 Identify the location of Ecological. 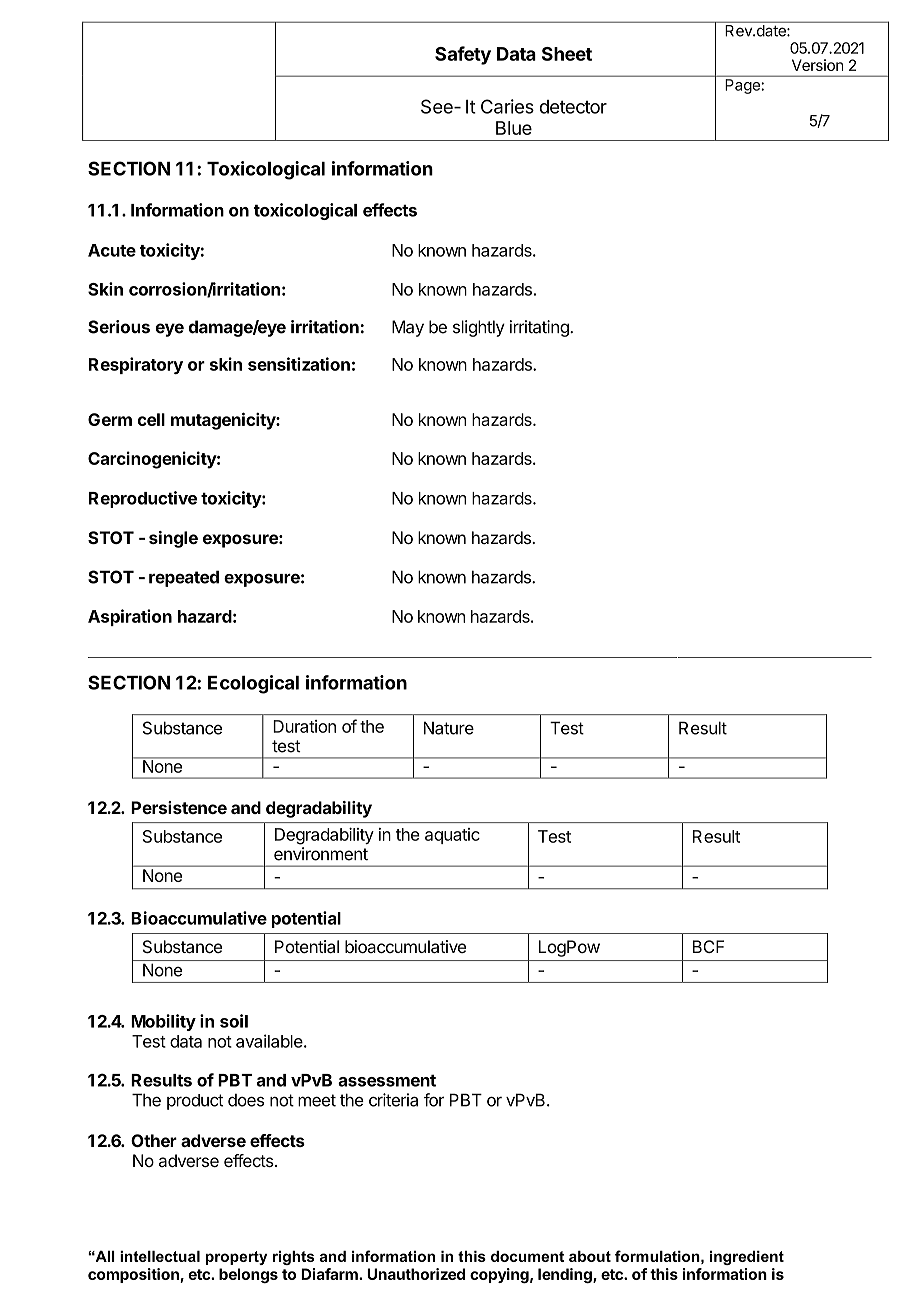
(253, 684).
